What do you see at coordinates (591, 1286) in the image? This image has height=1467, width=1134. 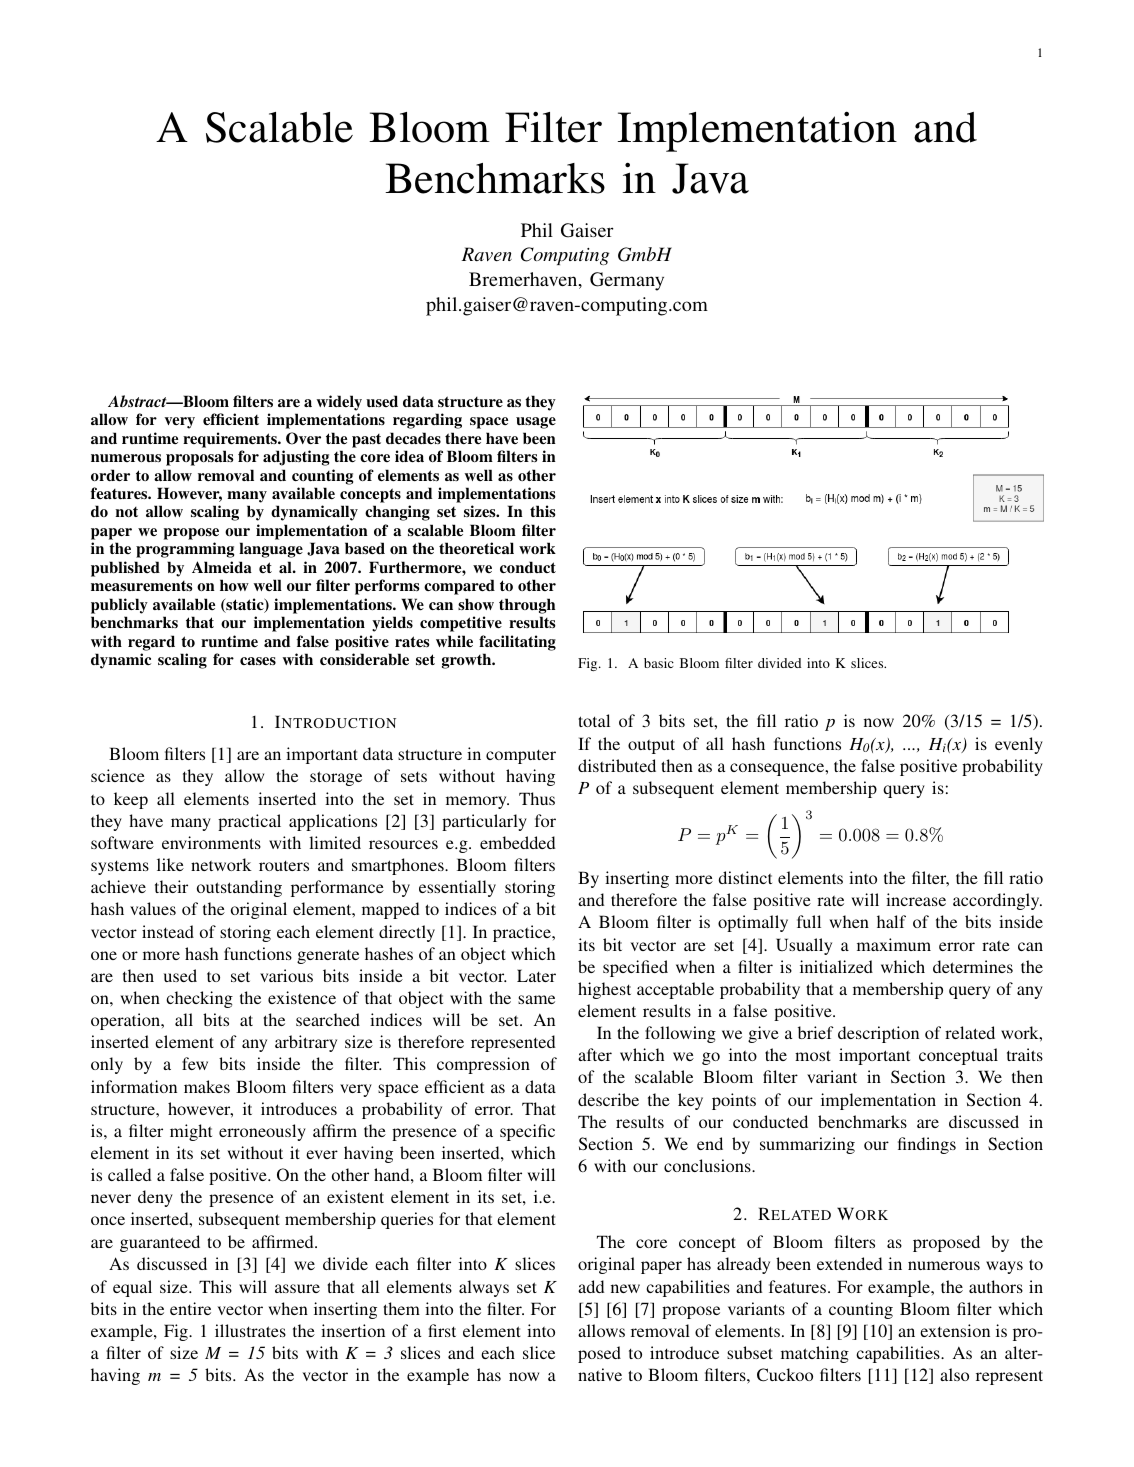 I see `add` at bounding box center [591, 1286].
